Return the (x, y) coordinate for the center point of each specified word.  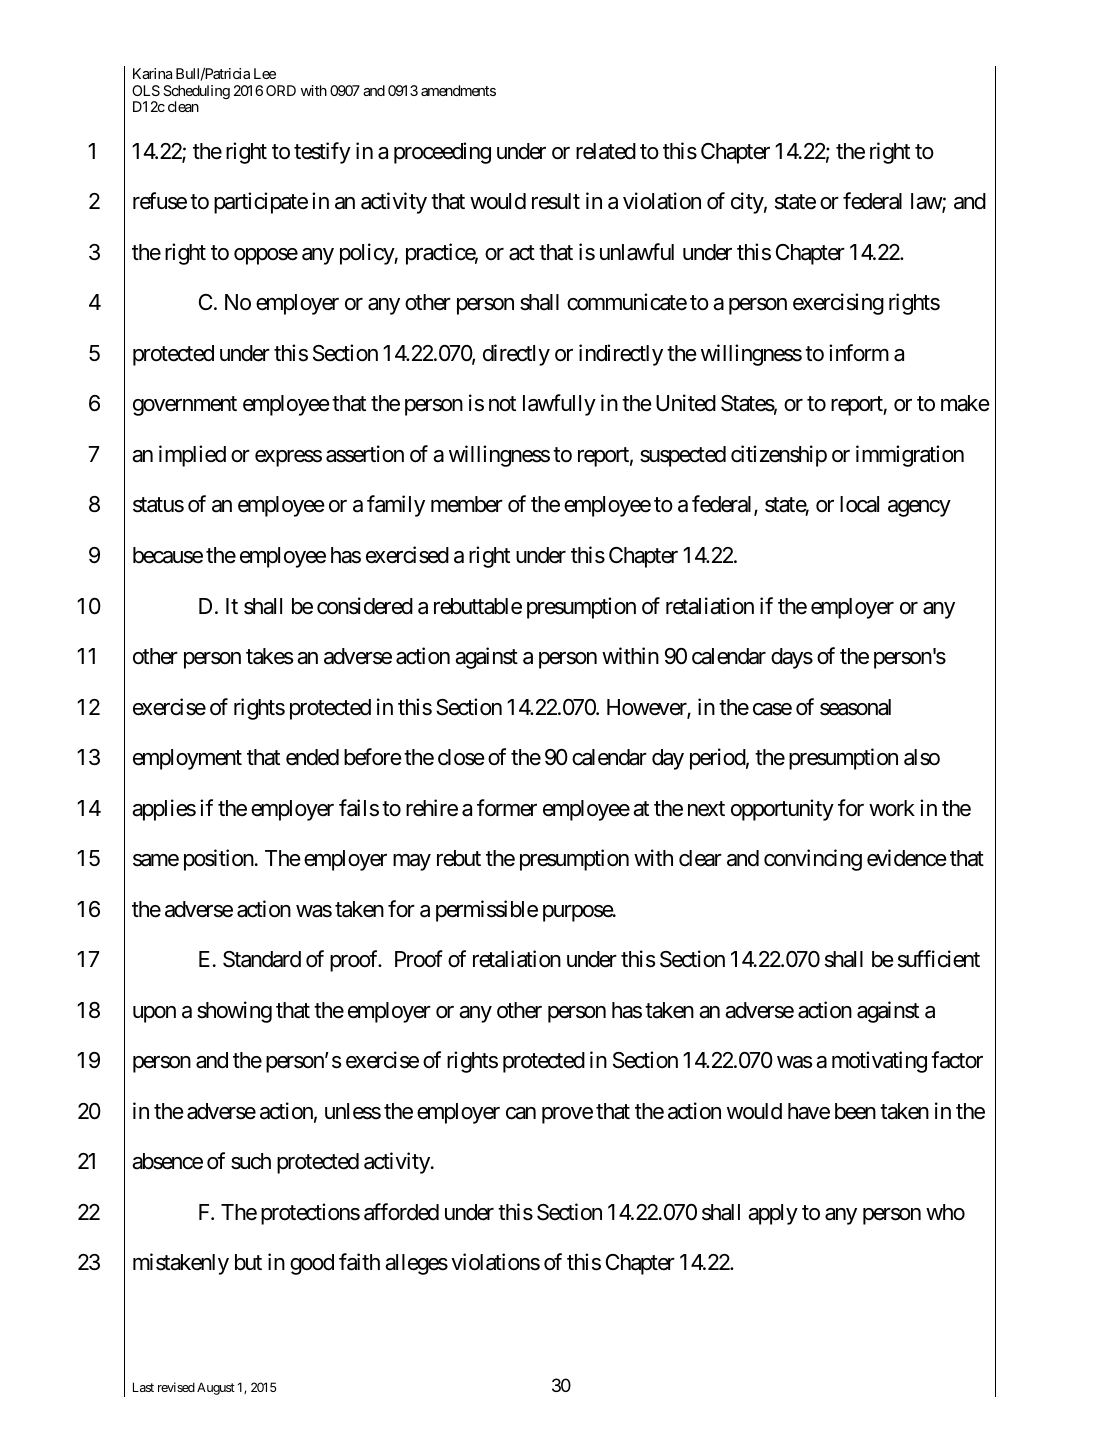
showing (234, 1012)
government (185, 406)
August (216, 1388)
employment (187, 759)
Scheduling (196, 93)
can (521, 1113)
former (507, 808)
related (606, 151)
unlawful (637, 252)
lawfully (559, 405)
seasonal (855, 707)
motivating (879, 1062)
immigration (910, 456)
